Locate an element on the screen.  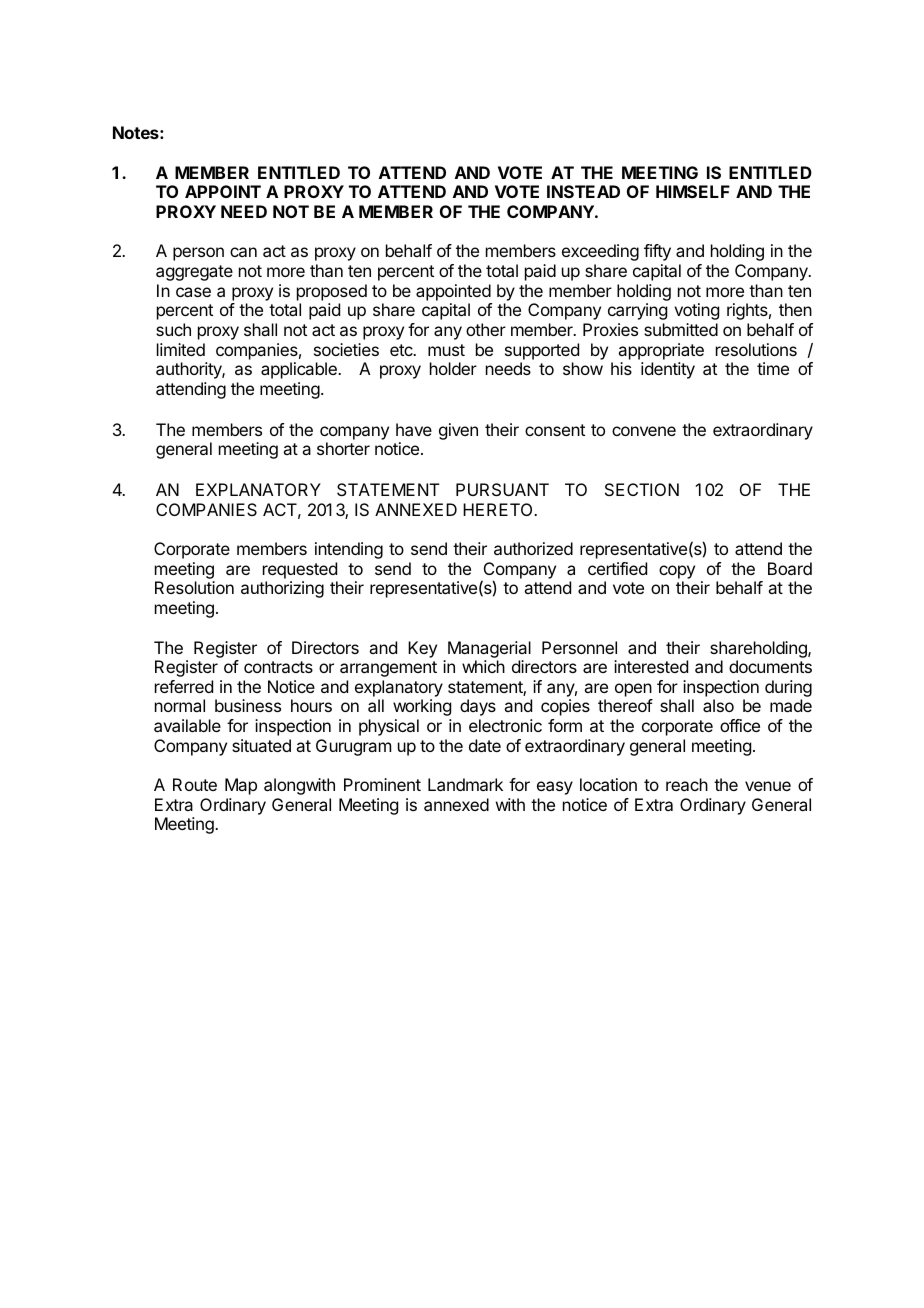
identity is located at coordinates (668, 370).
